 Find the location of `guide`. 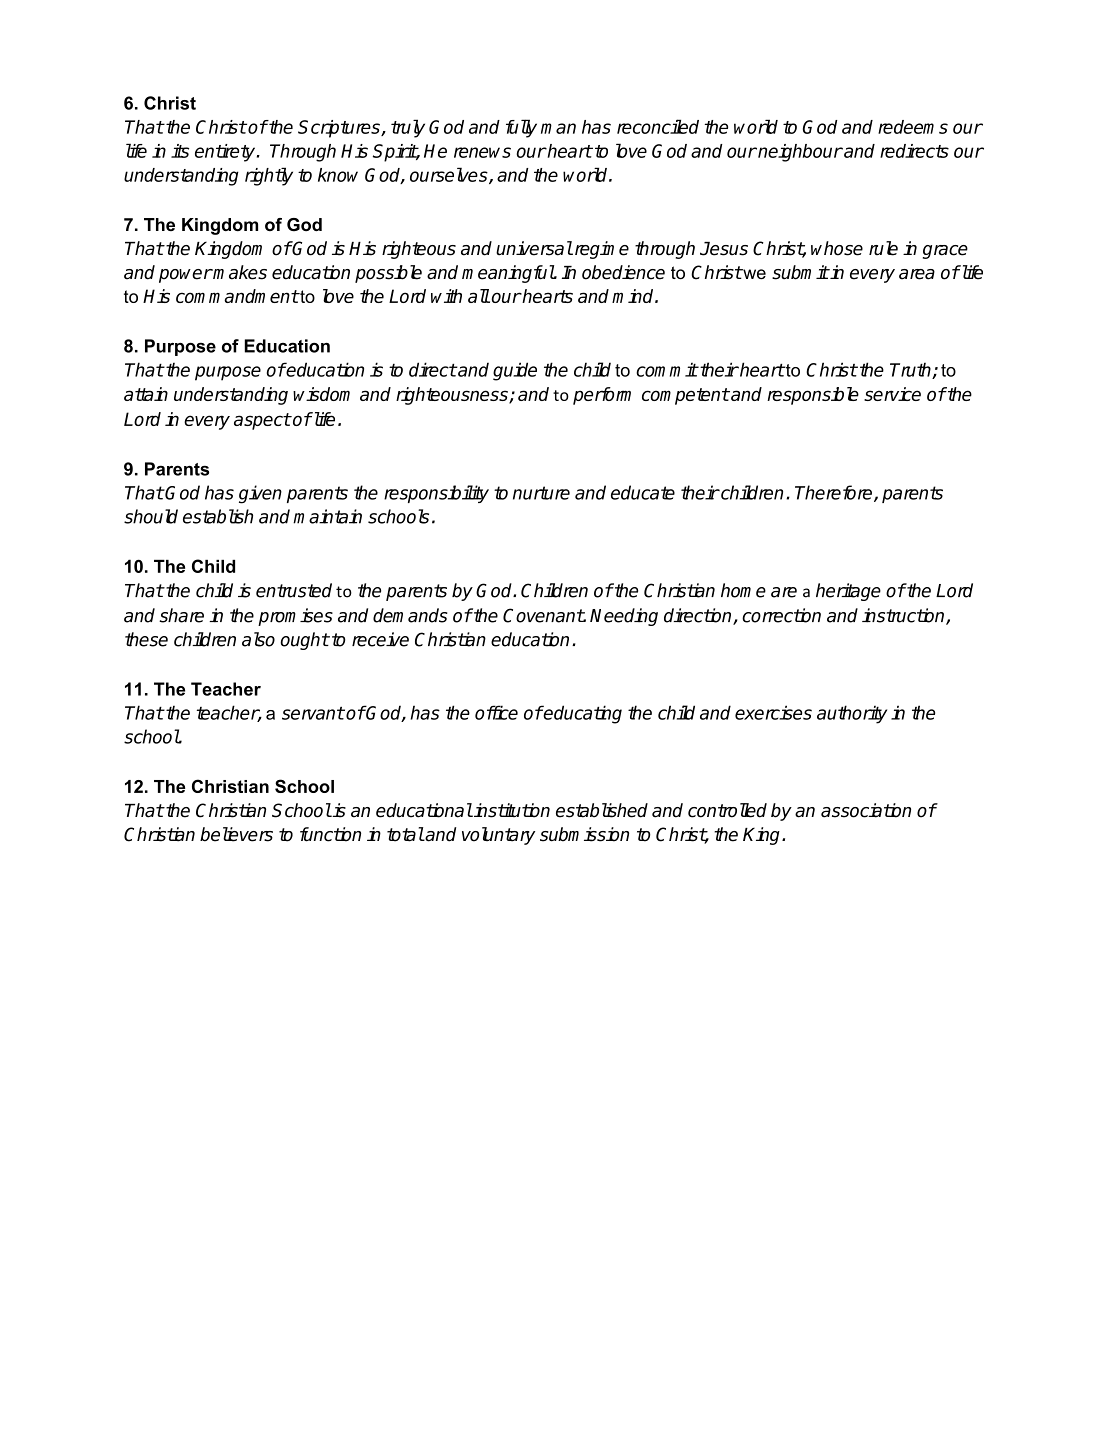

guide is located at coordinates (515, 371).
